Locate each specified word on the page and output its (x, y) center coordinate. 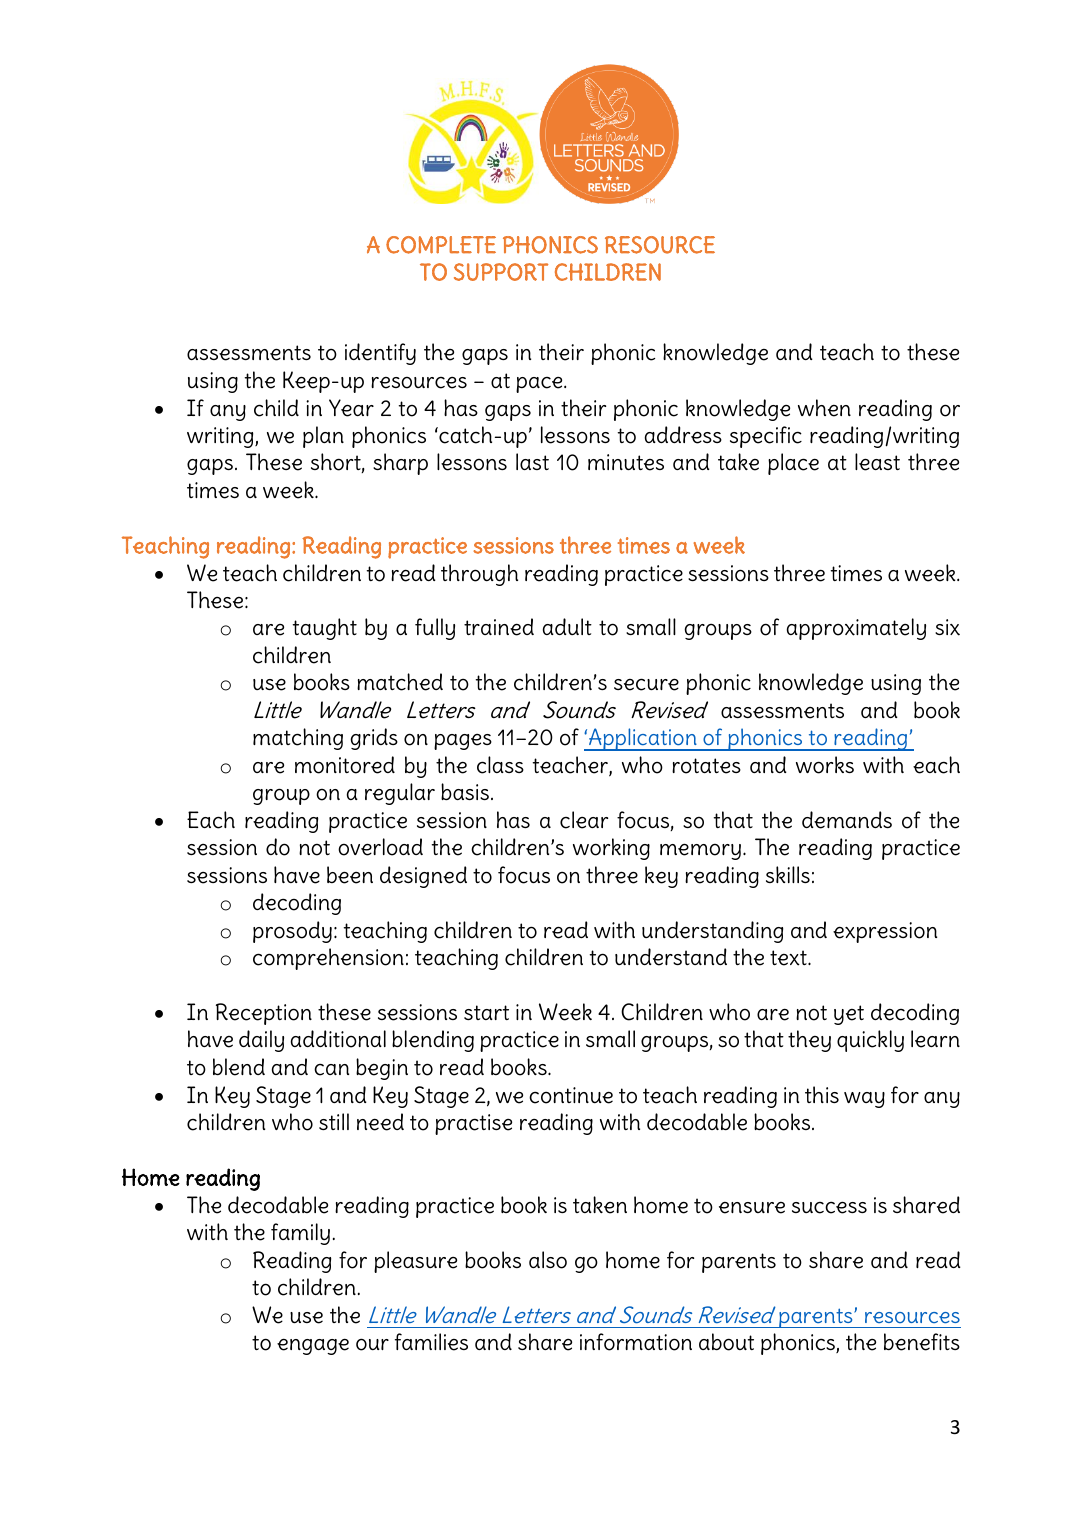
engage (313, 1346)
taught (325, 629)
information (636, 1342)
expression (885, 932)
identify (380, 354)
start (486, 1012)
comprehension (328, 959)
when (824, 408)
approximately (856, 629)
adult (567, 626)
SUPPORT (501, 272)
